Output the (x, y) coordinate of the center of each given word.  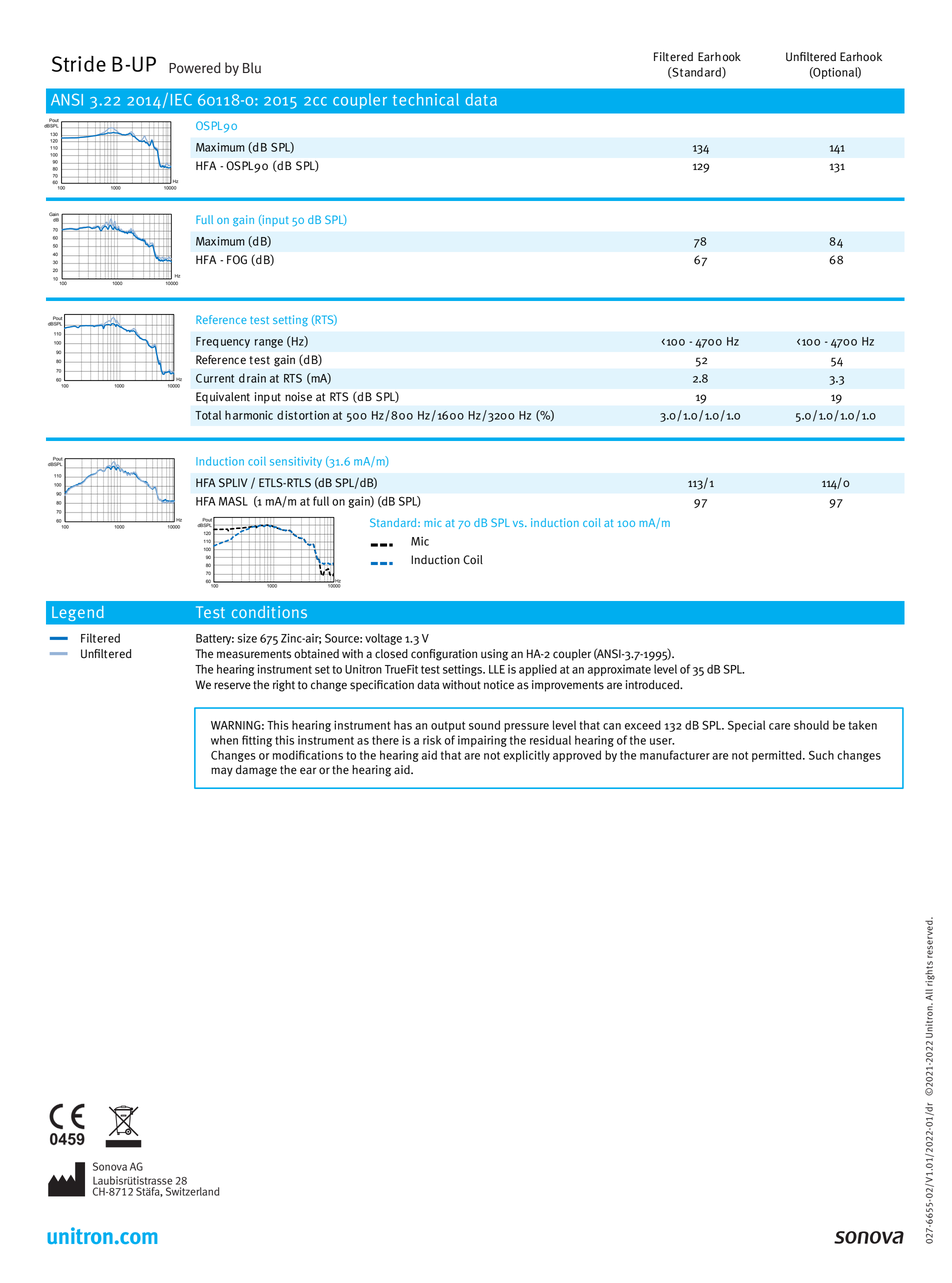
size (247, 638)
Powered (195, 68)
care (779, 726)
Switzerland (192, 1191)
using (494, 655)
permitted (778, 756)
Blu (252, 68)
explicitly (526, 756)
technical (426, 99)
